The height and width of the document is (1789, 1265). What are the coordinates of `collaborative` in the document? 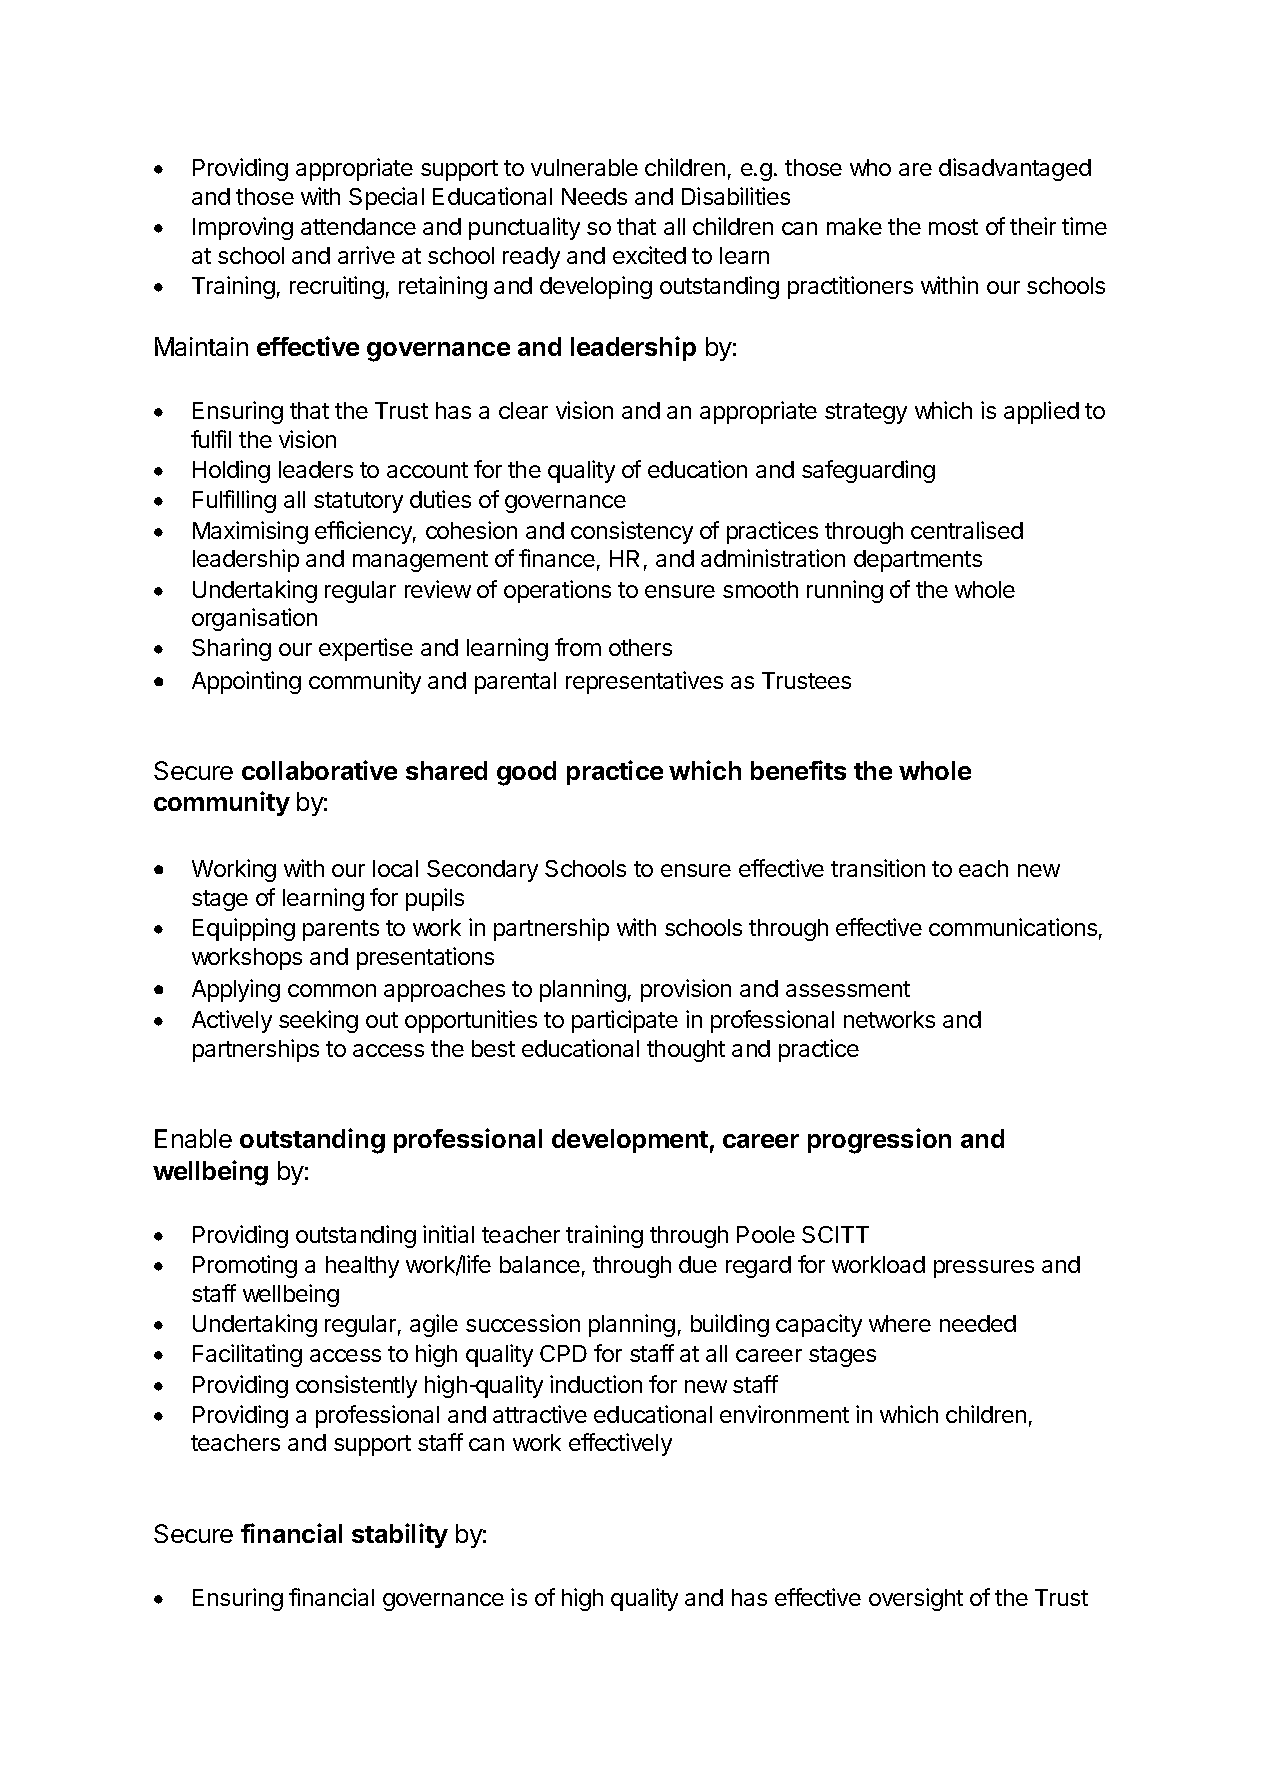 It's located at (319, 770).
